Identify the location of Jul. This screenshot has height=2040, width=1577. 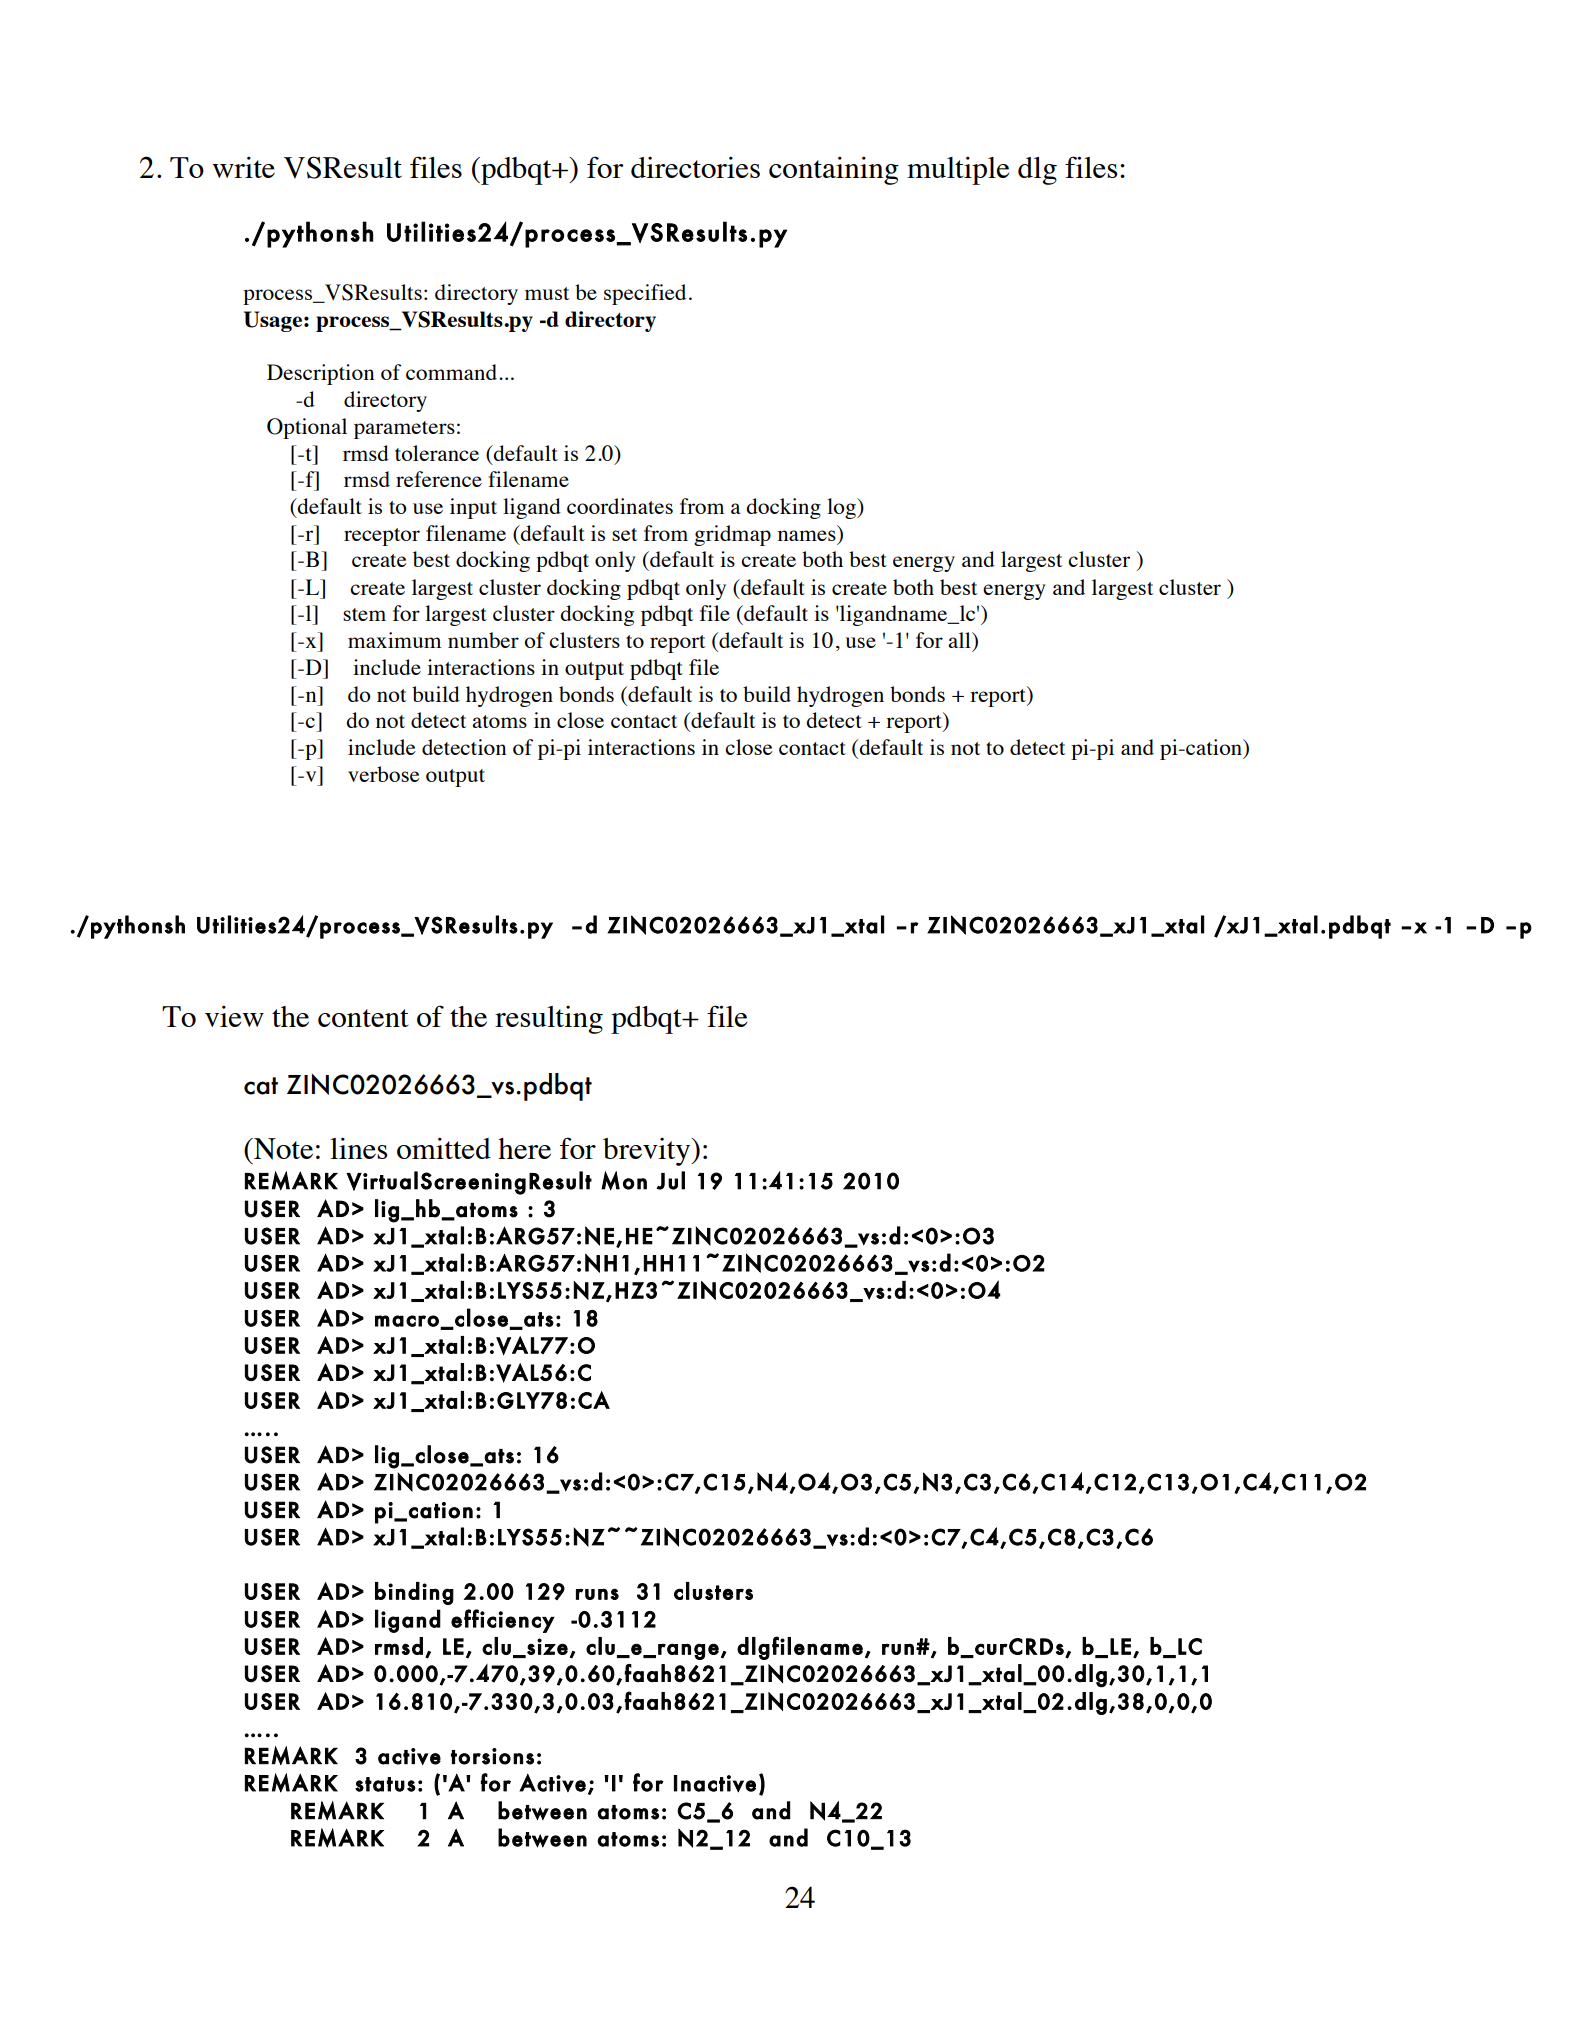
(670, 1180).
